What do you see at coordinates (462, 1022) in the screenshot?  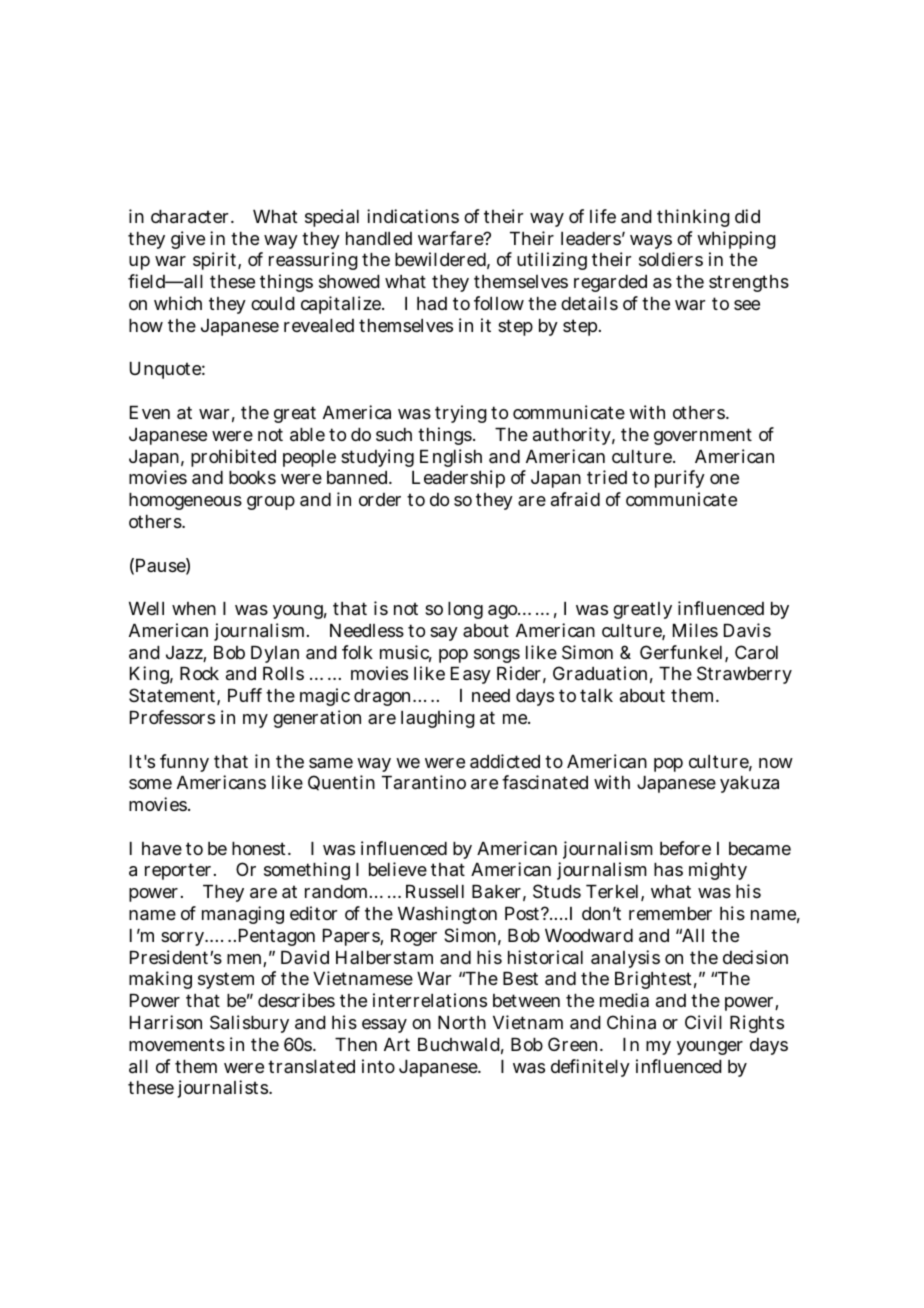 I see `North` at bounding box center [462, 1022].
